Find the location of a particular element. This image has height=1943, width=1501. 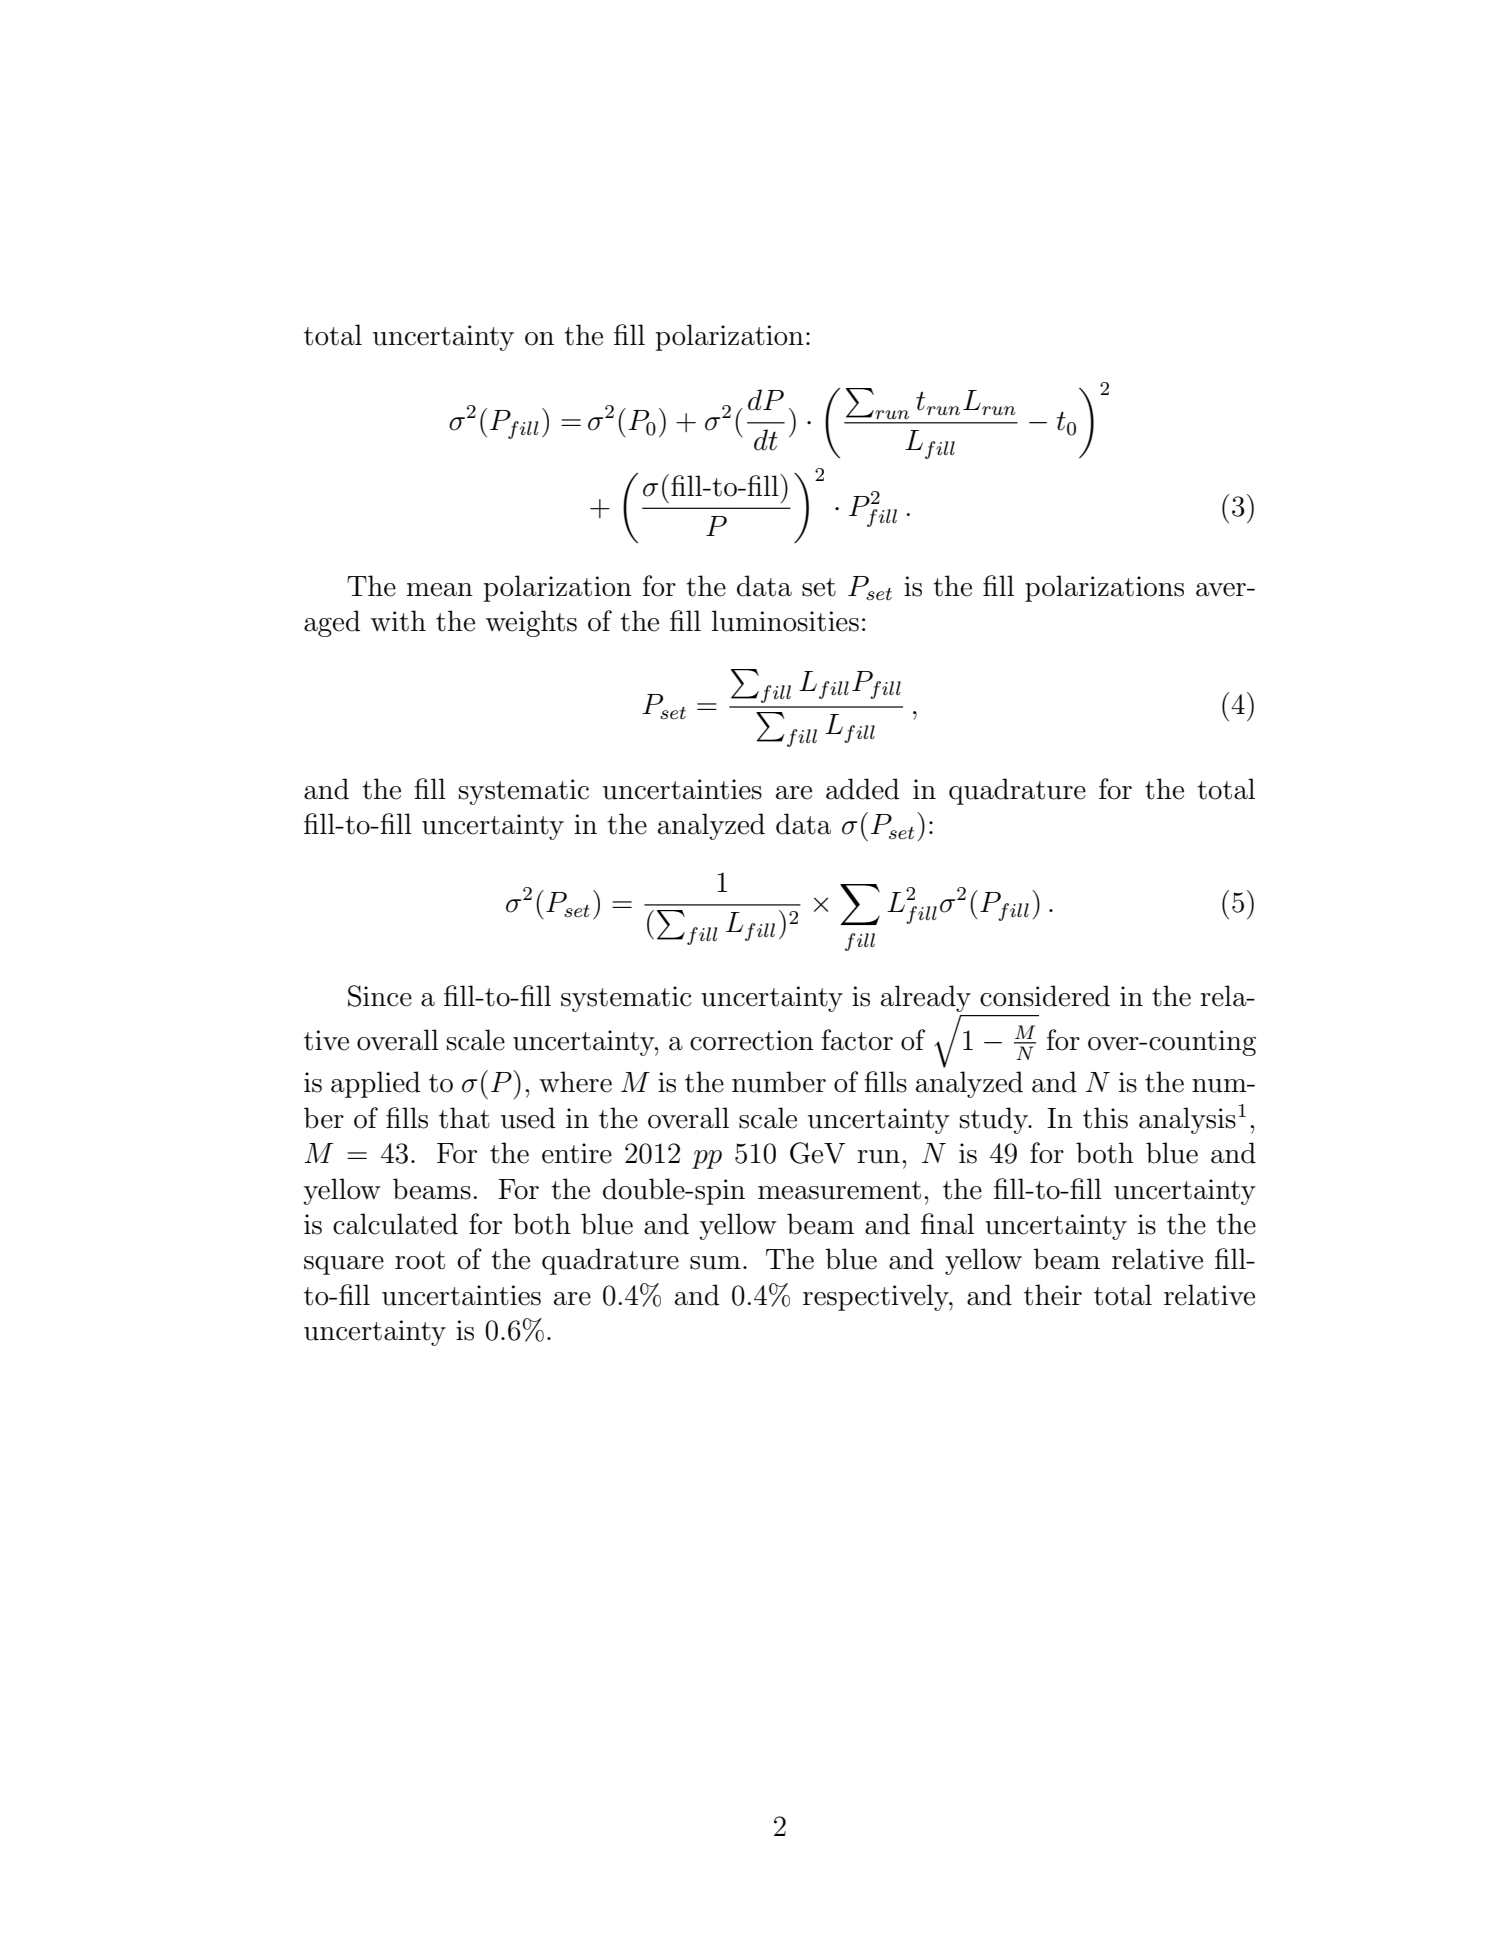

sum is located at coordinates (715, 1263).
